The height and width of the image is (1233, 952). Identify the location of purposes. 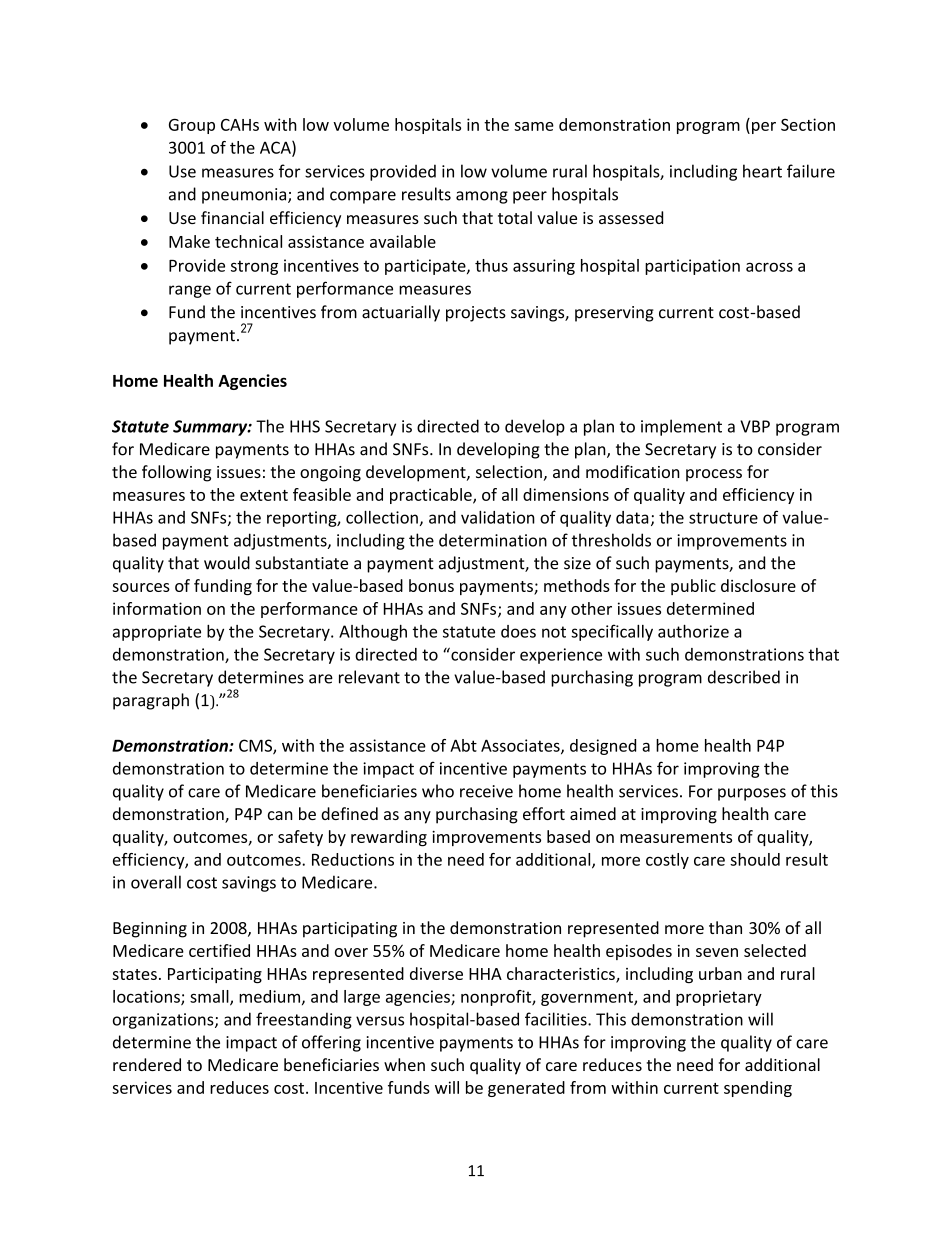
(752, 794).
